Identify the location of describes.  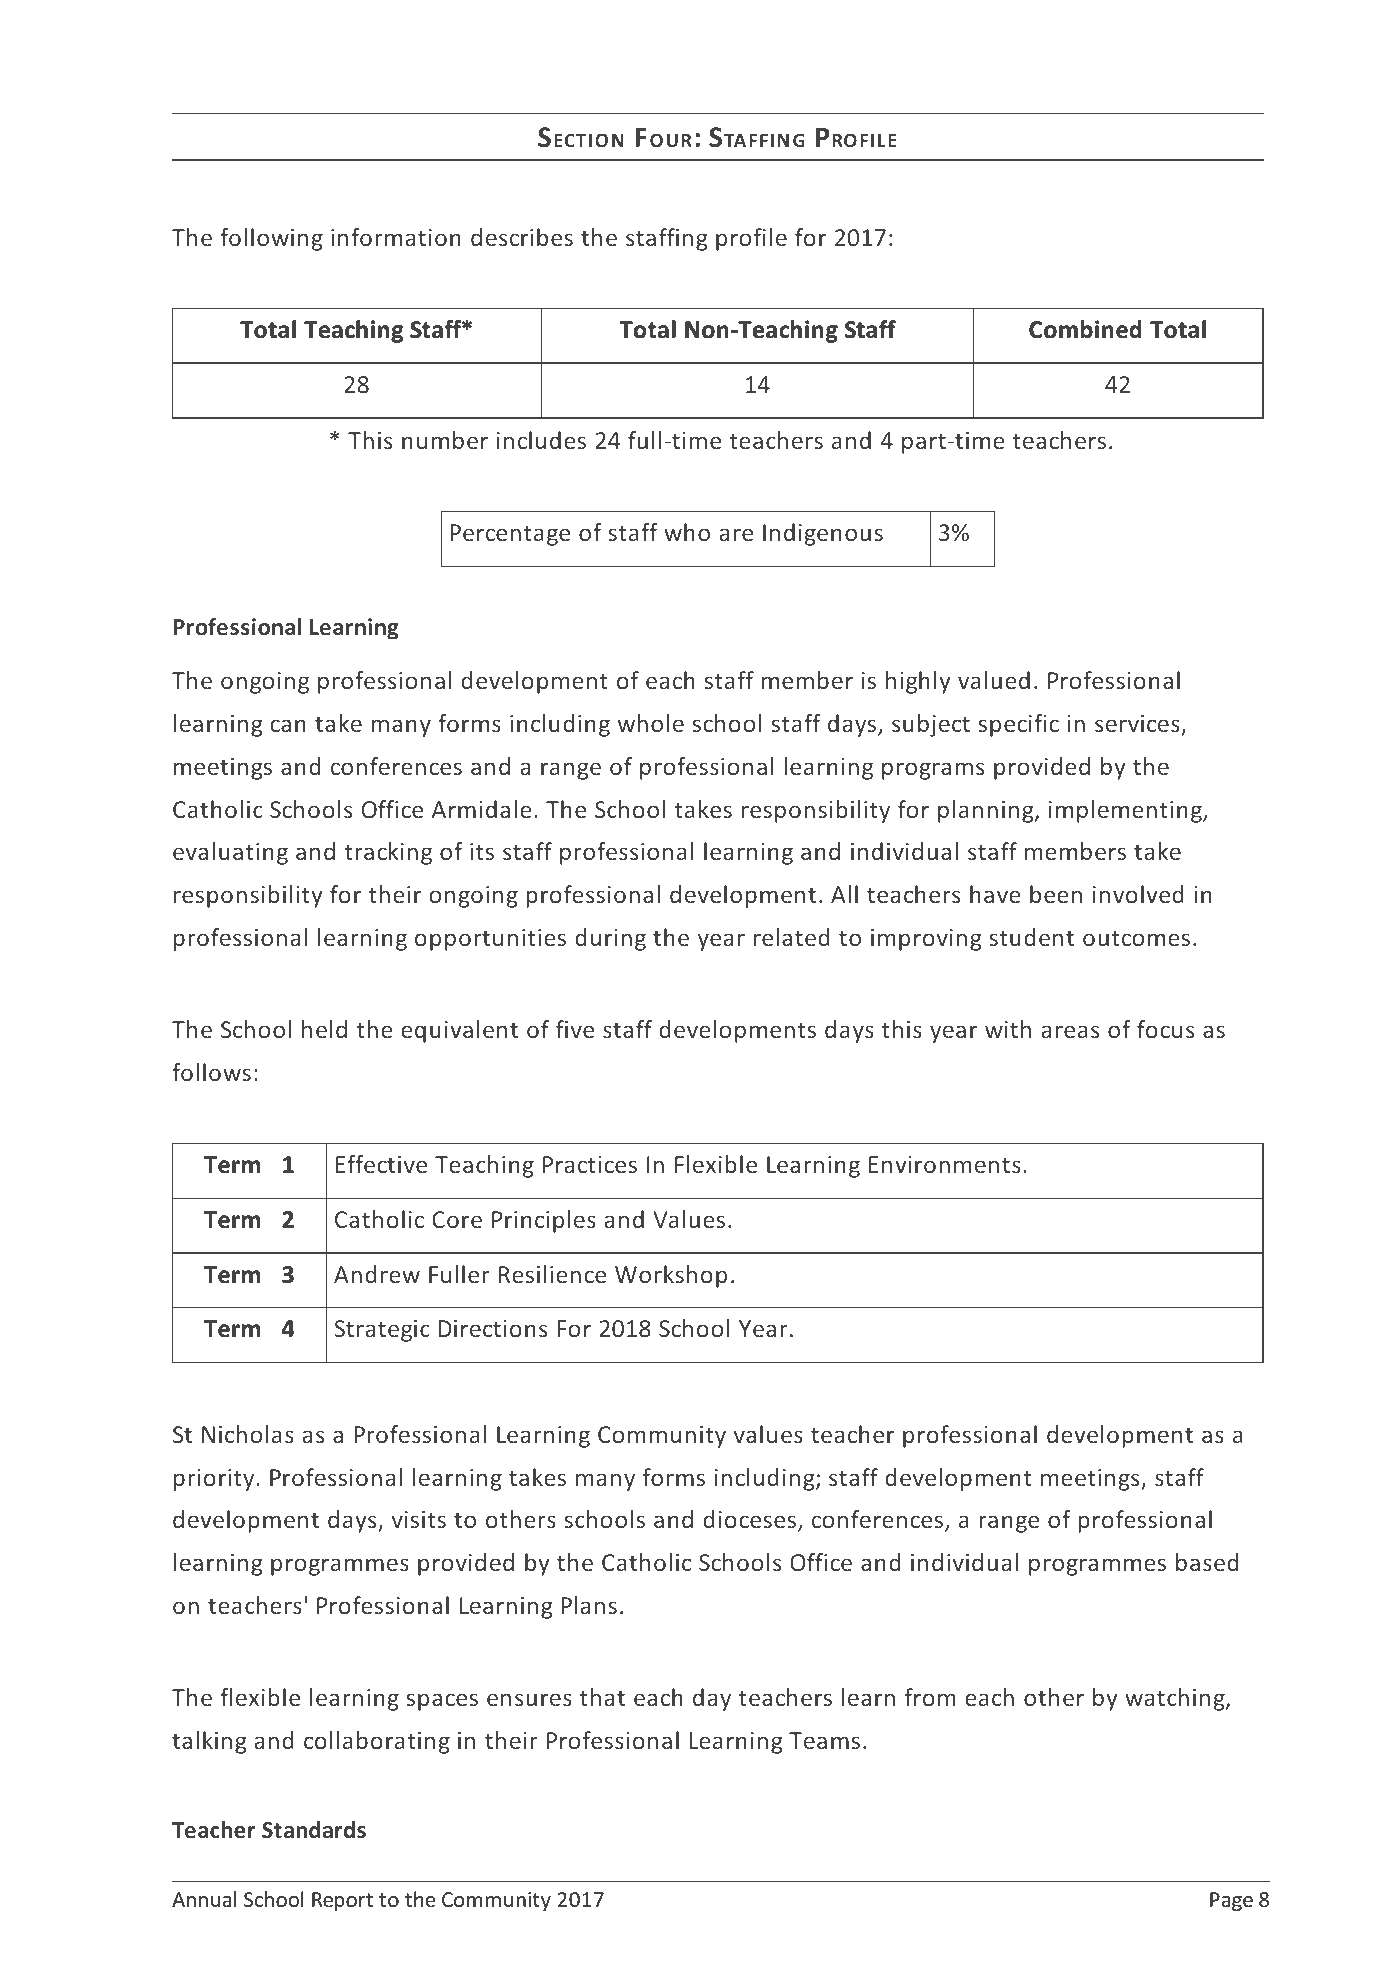
(522, 237).
